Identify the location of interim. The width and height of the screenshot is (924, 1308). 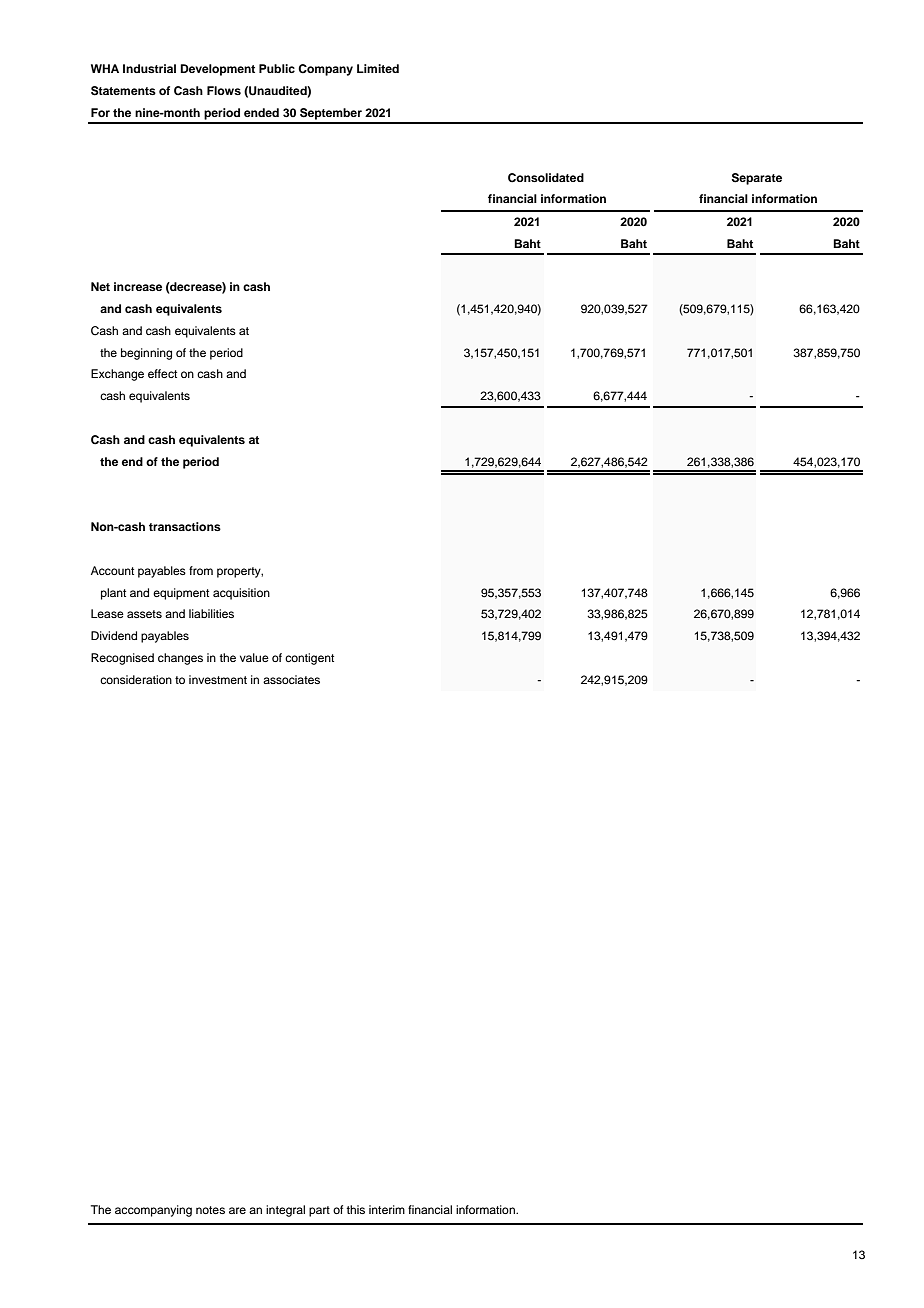
(387, 1209).
